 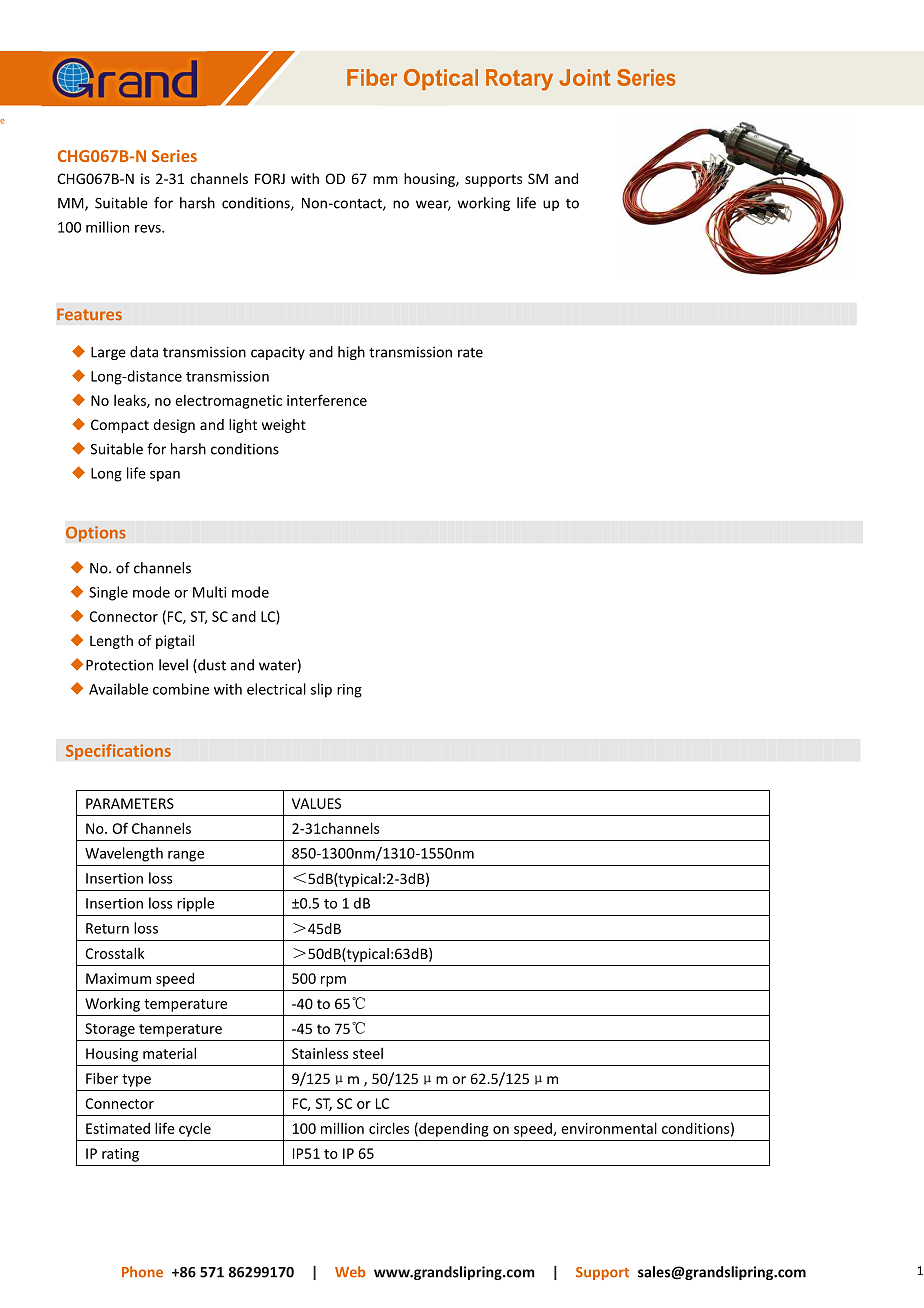 I want to click on environmental, so click(x=609, y=1128).
